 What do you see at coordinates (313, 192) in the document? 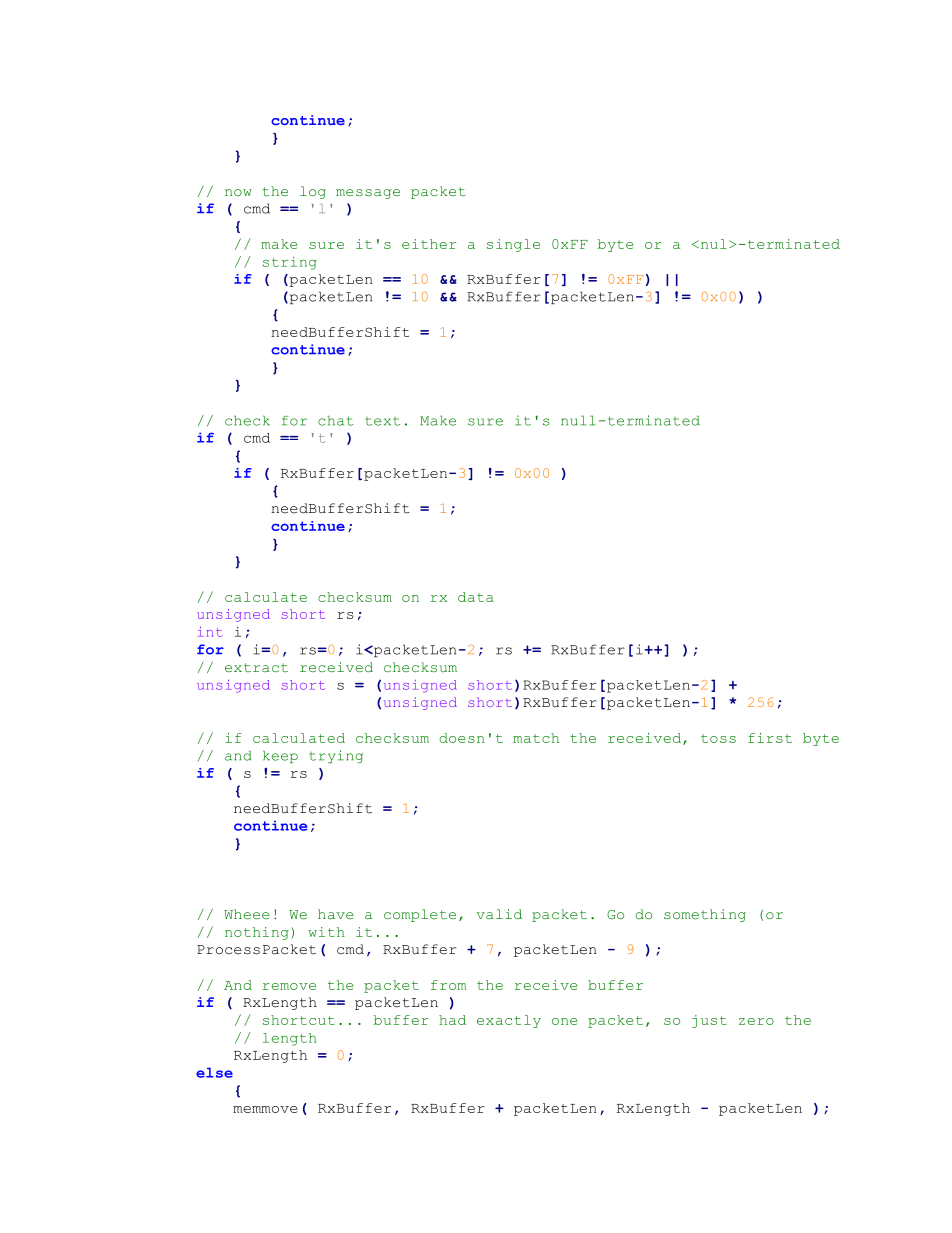
I see `log` at bounding box center [313, 192].
